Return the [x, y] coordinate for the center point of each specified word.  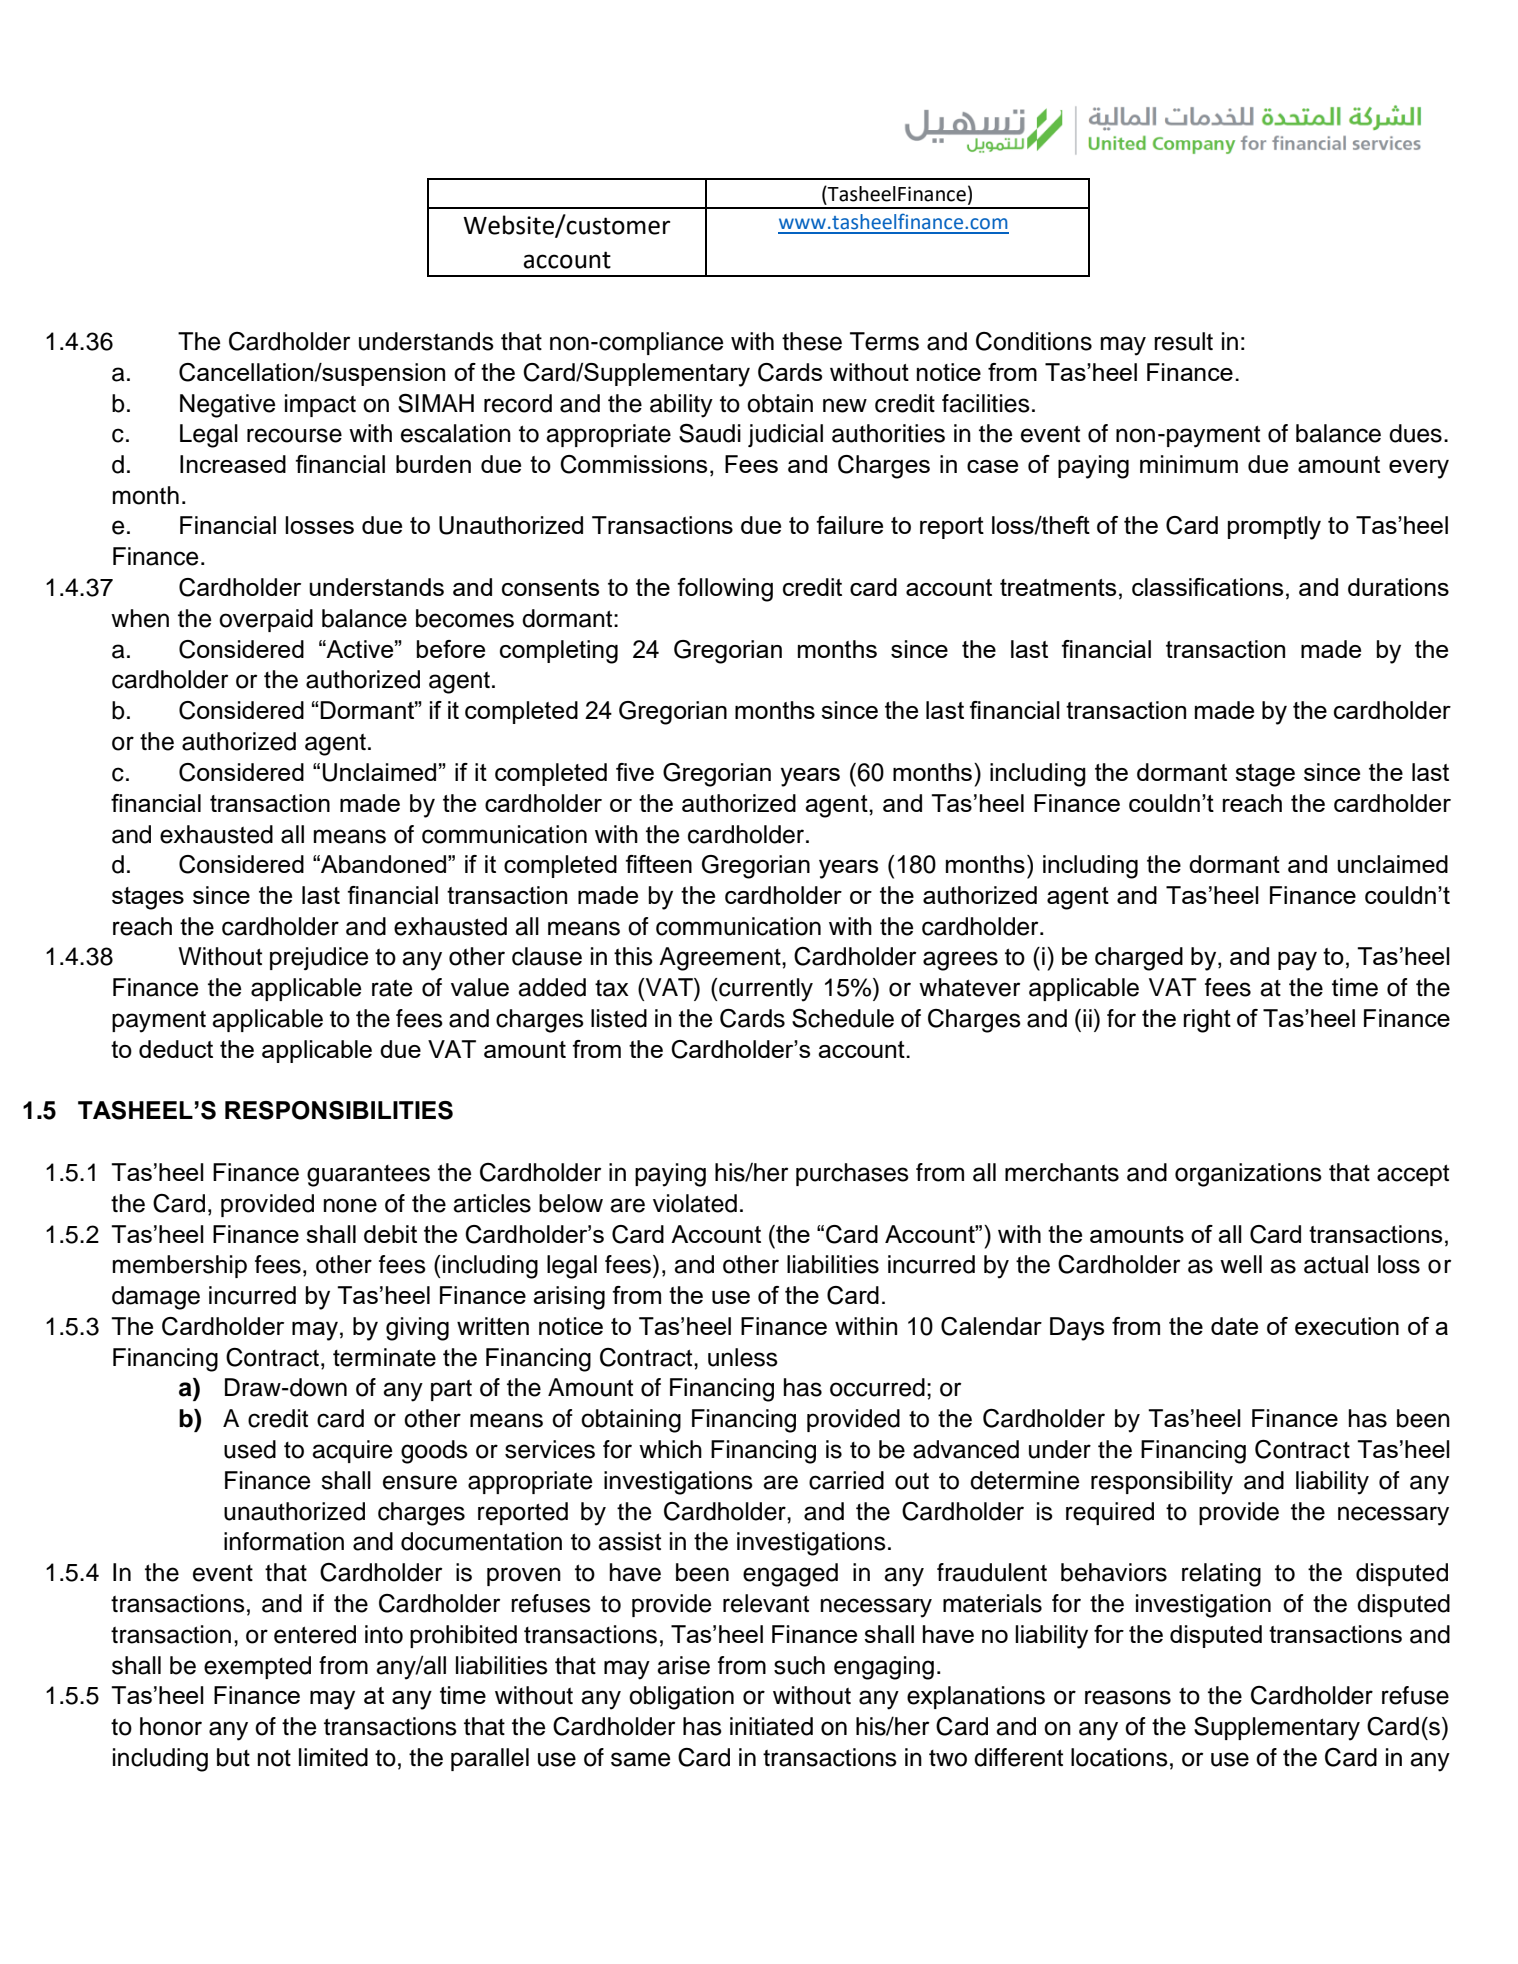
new [845, 405]
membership [180, 1266]
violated [695, 1203]
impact [320, 405]
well [1241, 1264]
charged [1139, 959]
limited [333, 1757]
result [1183, 341]
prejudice [319, 958]
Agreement [721, 959]
